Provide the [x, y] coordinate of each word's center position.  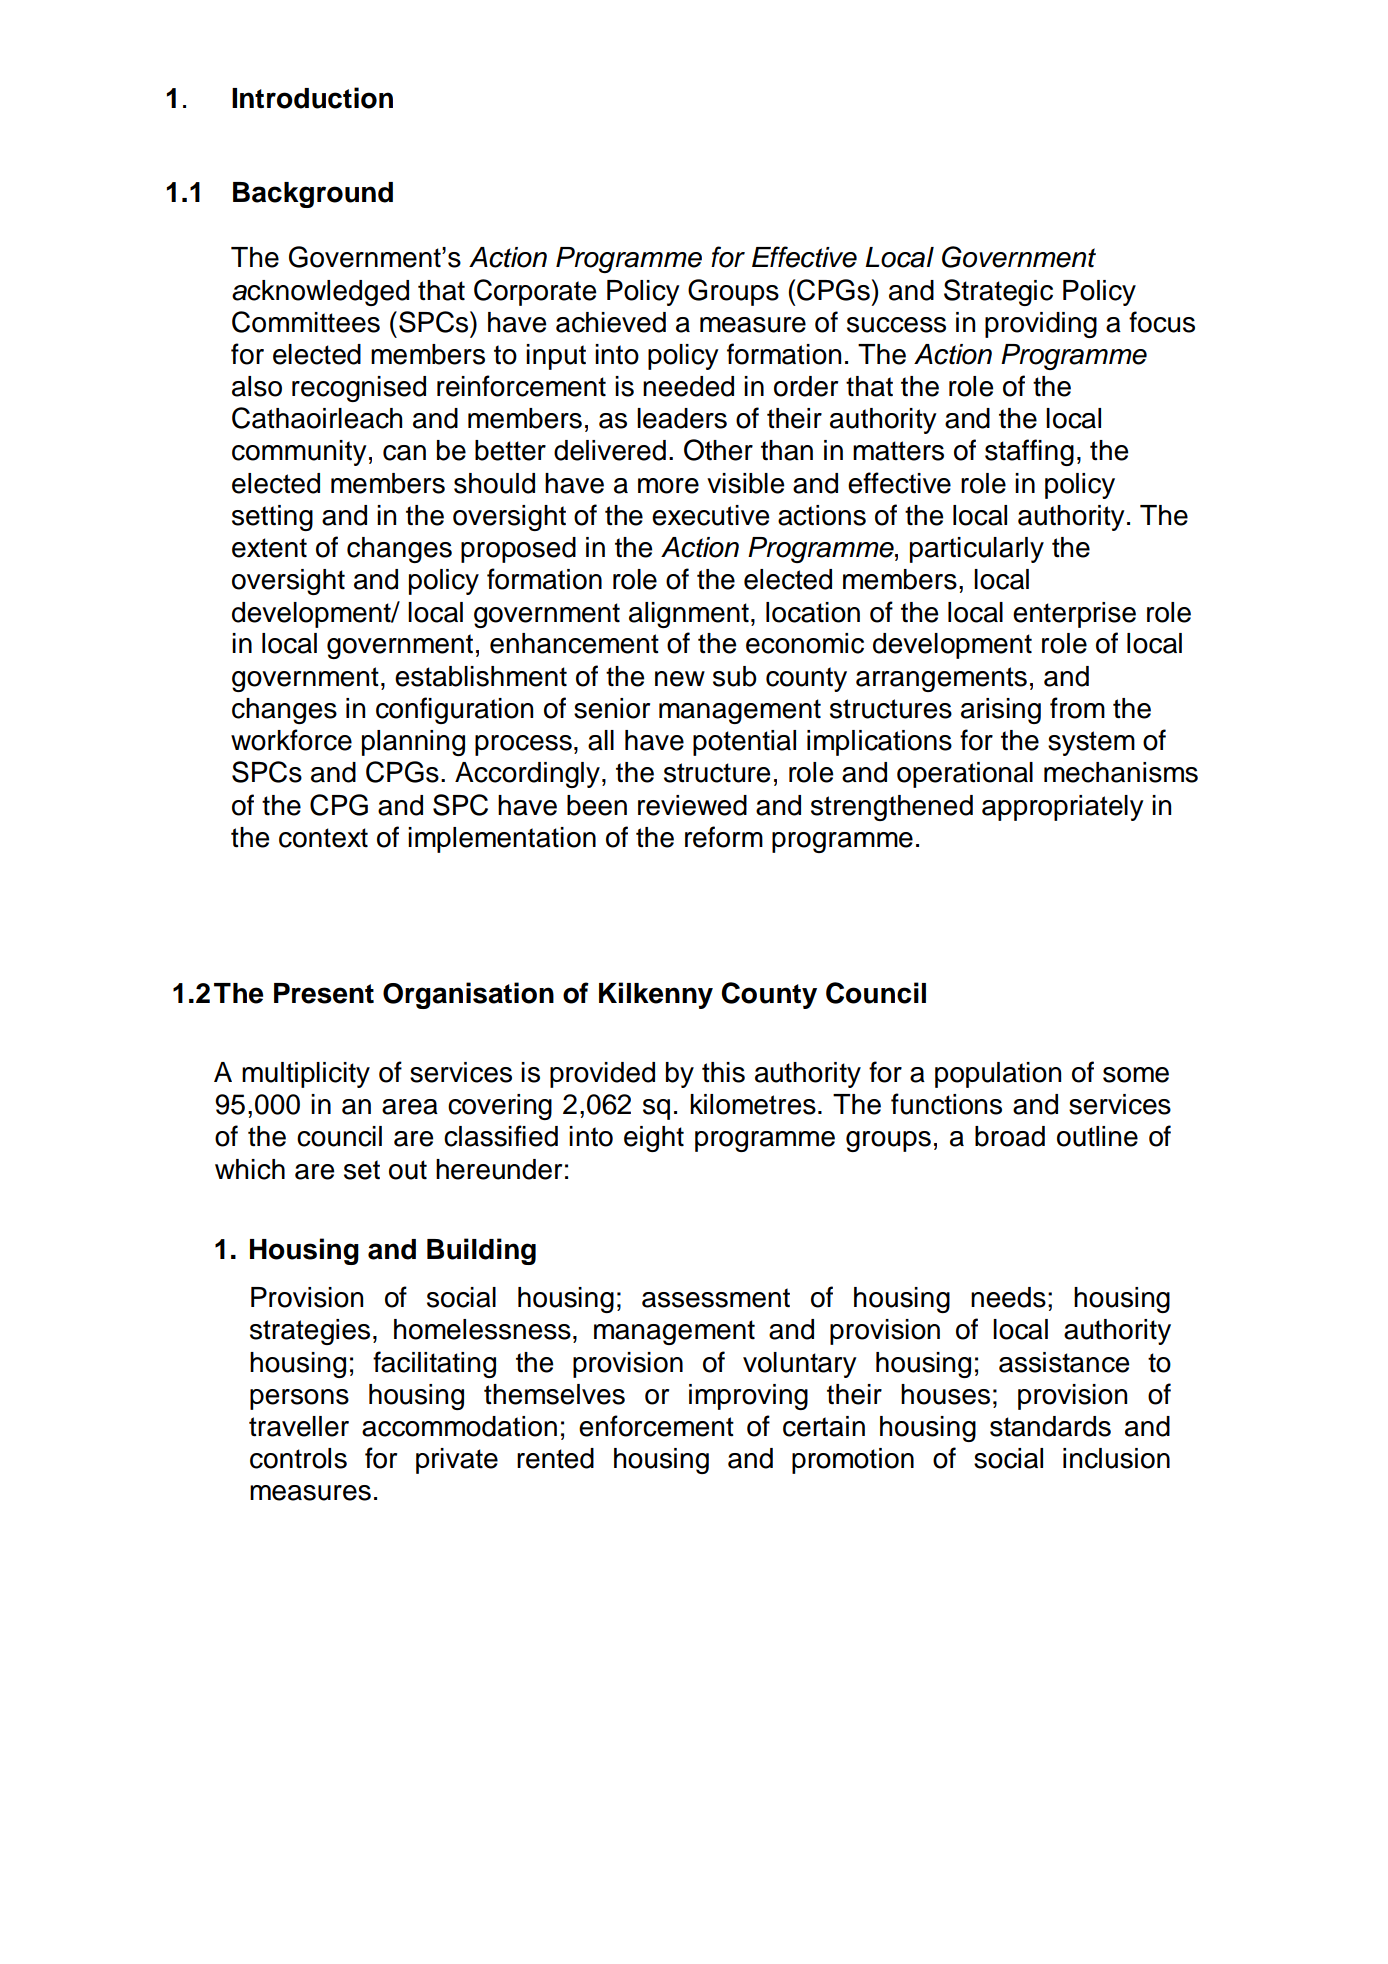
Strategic [998, 292]
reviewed [692, 805]
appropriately [1063, 808]
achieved [611, 322]
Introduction [312, 98]
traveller [299, 1426]
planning [413, 743]
